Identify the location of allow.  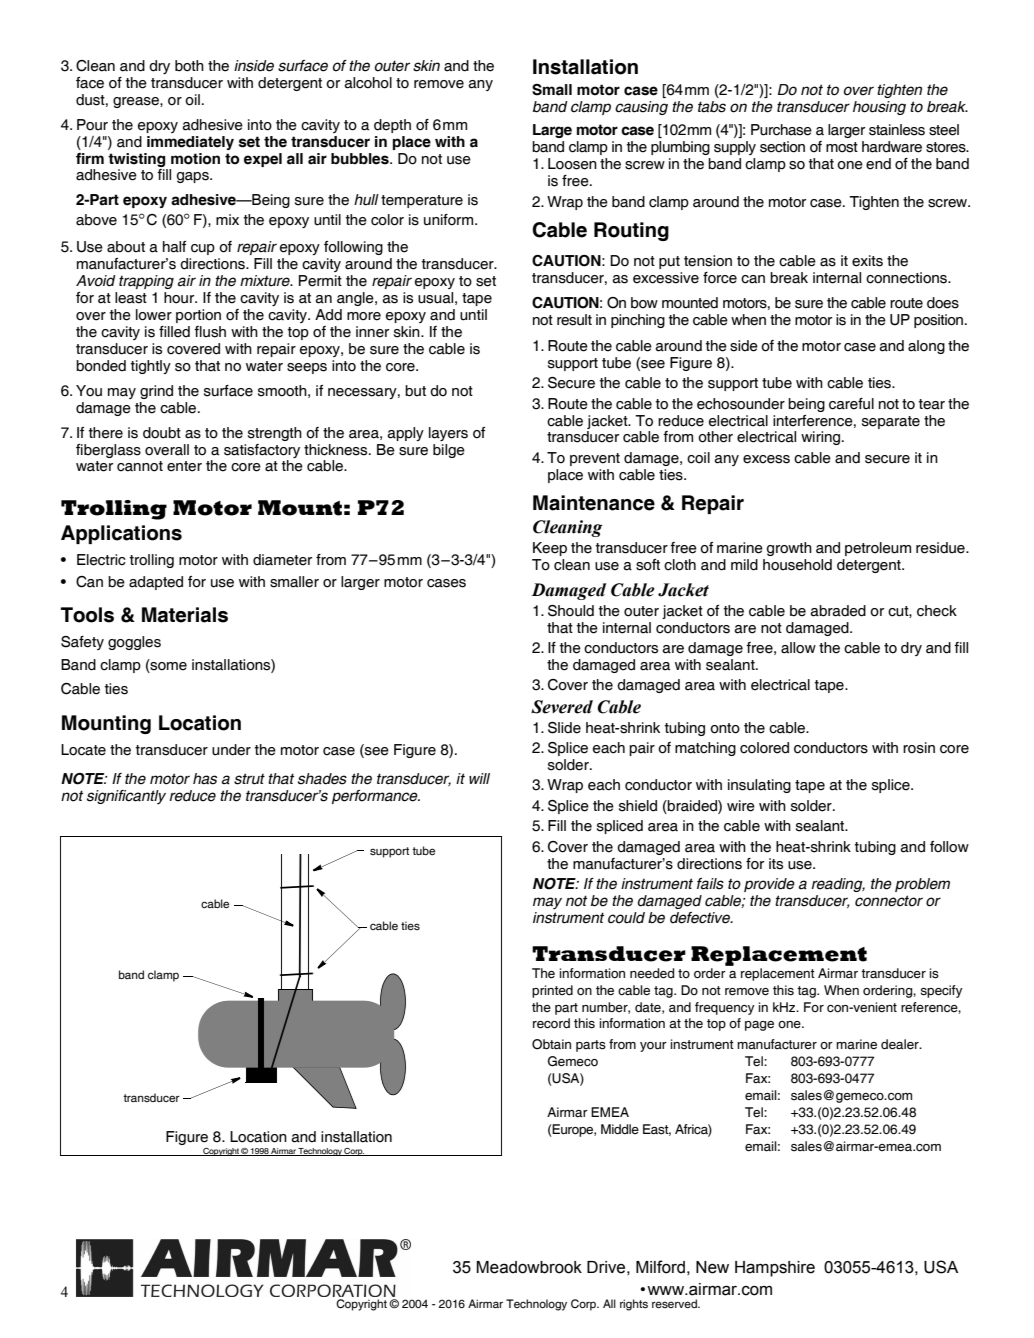
(798, 648).
